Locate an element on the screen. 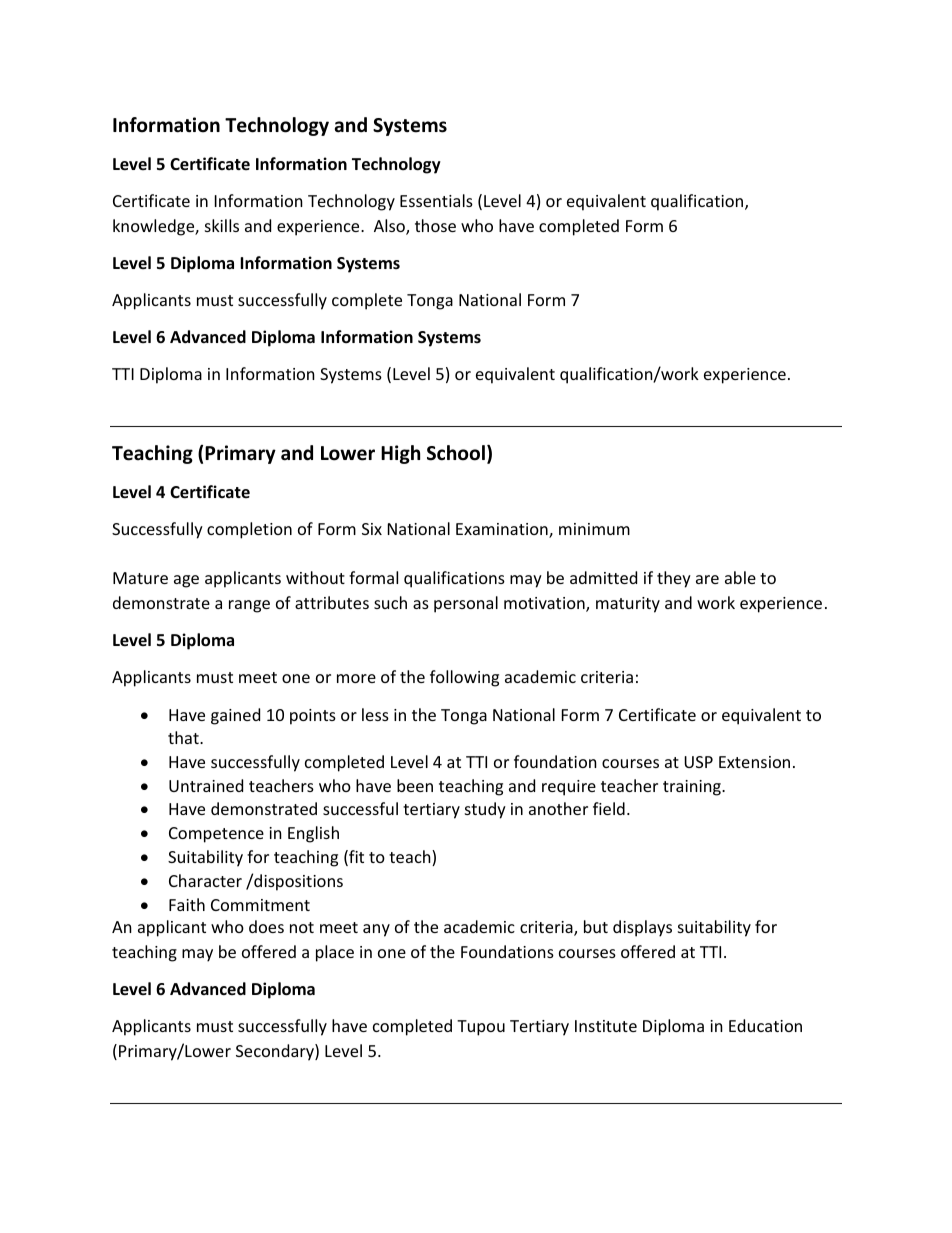 The height and width of the screenshot is (1233, 952). completion is located at coordinates (249, 530).
